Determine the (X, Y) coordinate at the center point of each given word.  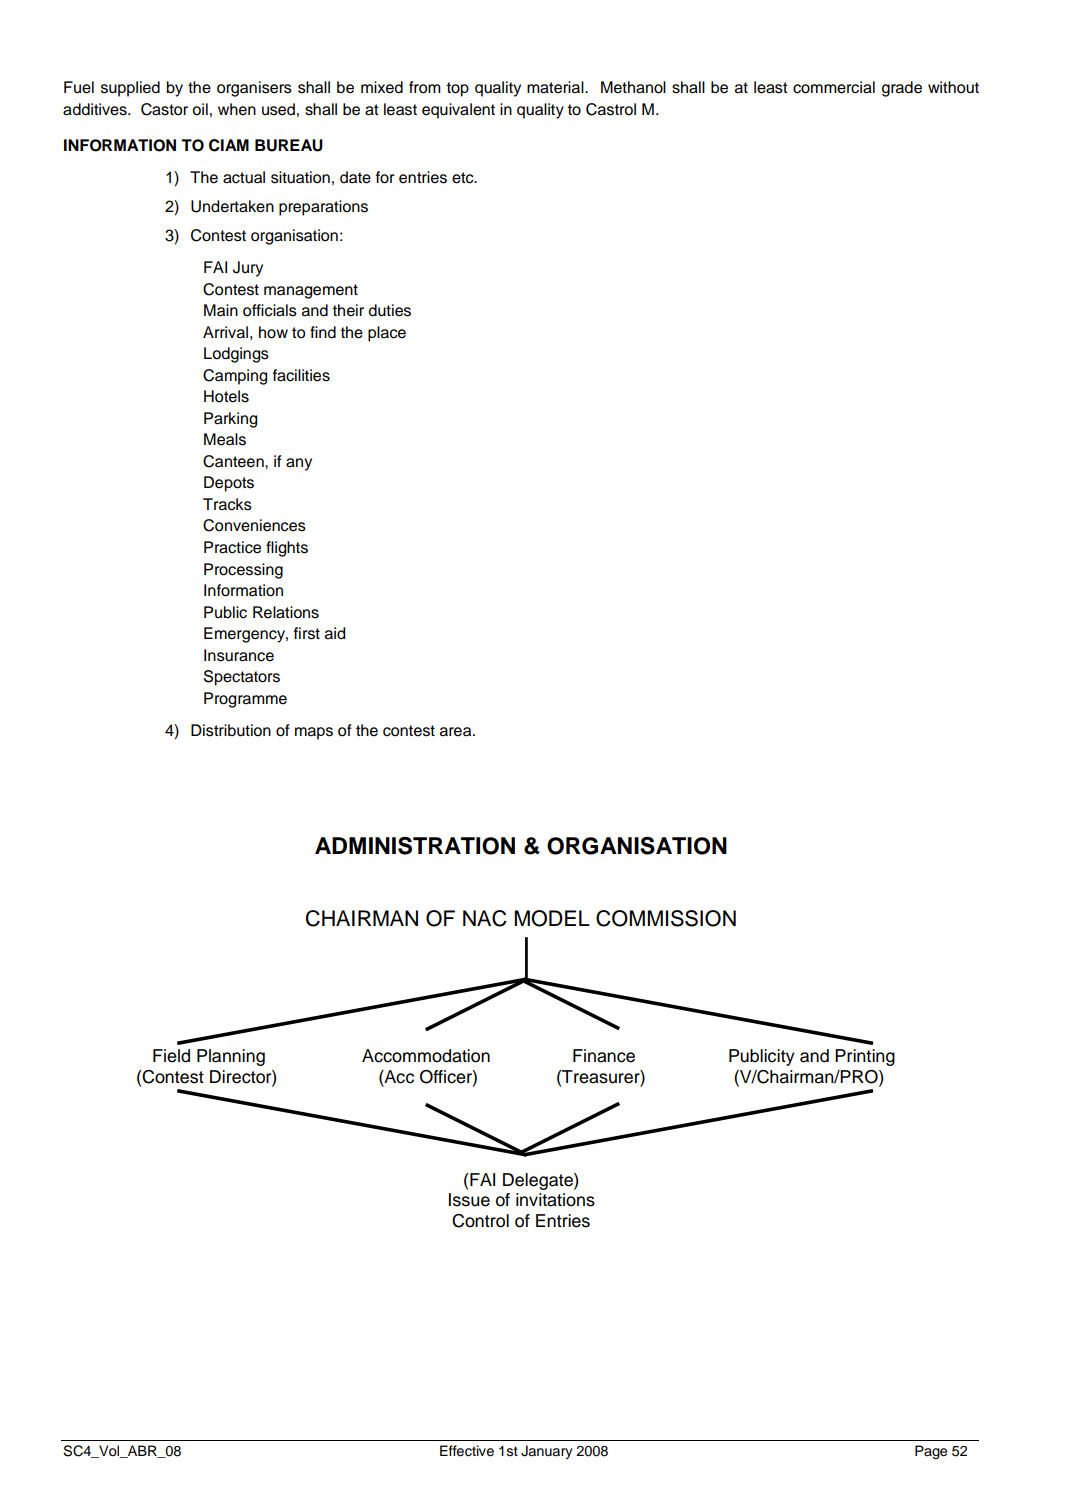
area (457, 732)
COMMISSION (666, 918)
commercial (834, 87)
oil (200, 109)
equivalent (458, 111)
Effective (467, 1451)
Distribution (231, 730)
